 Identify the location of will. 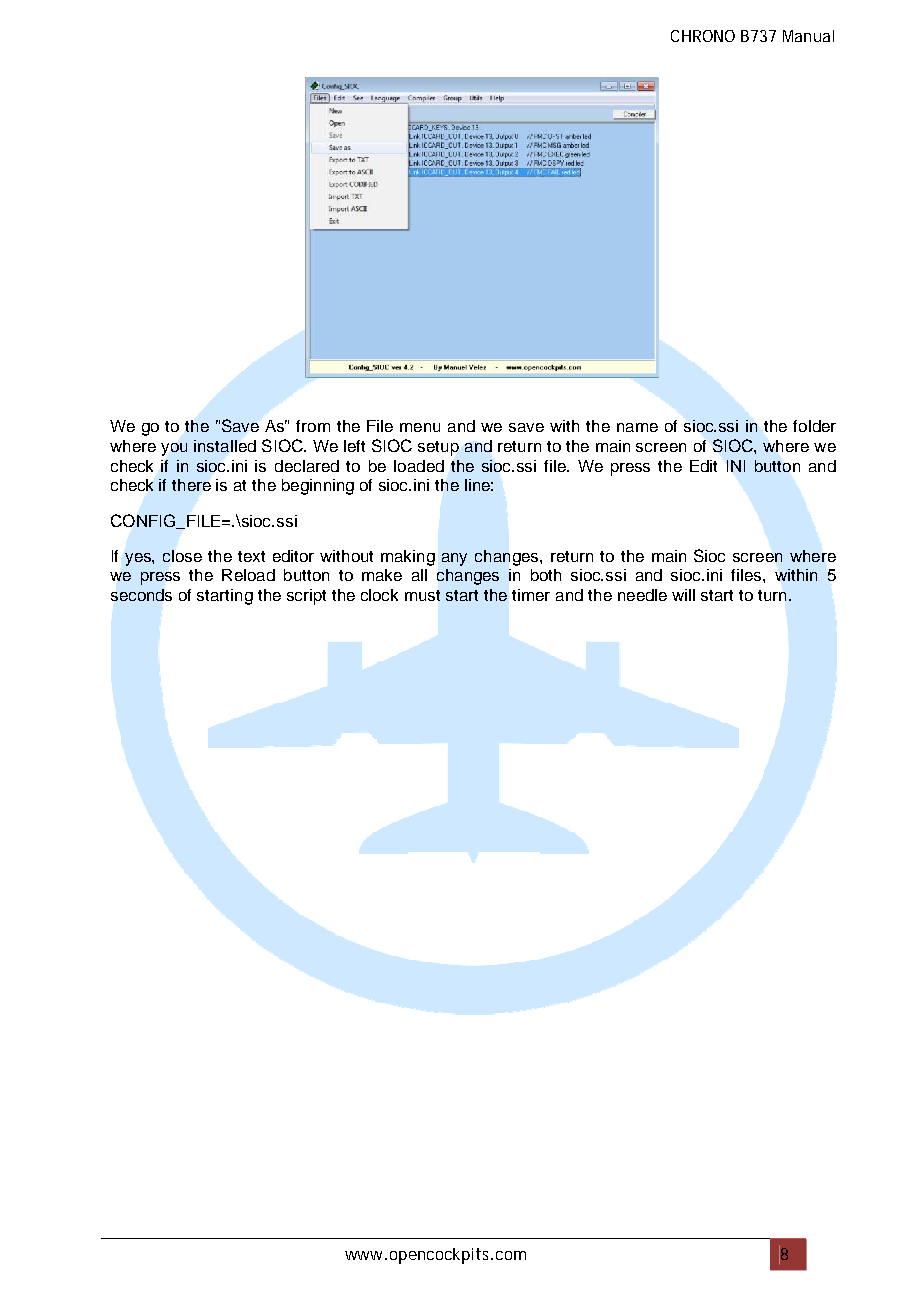
(683, 595).
